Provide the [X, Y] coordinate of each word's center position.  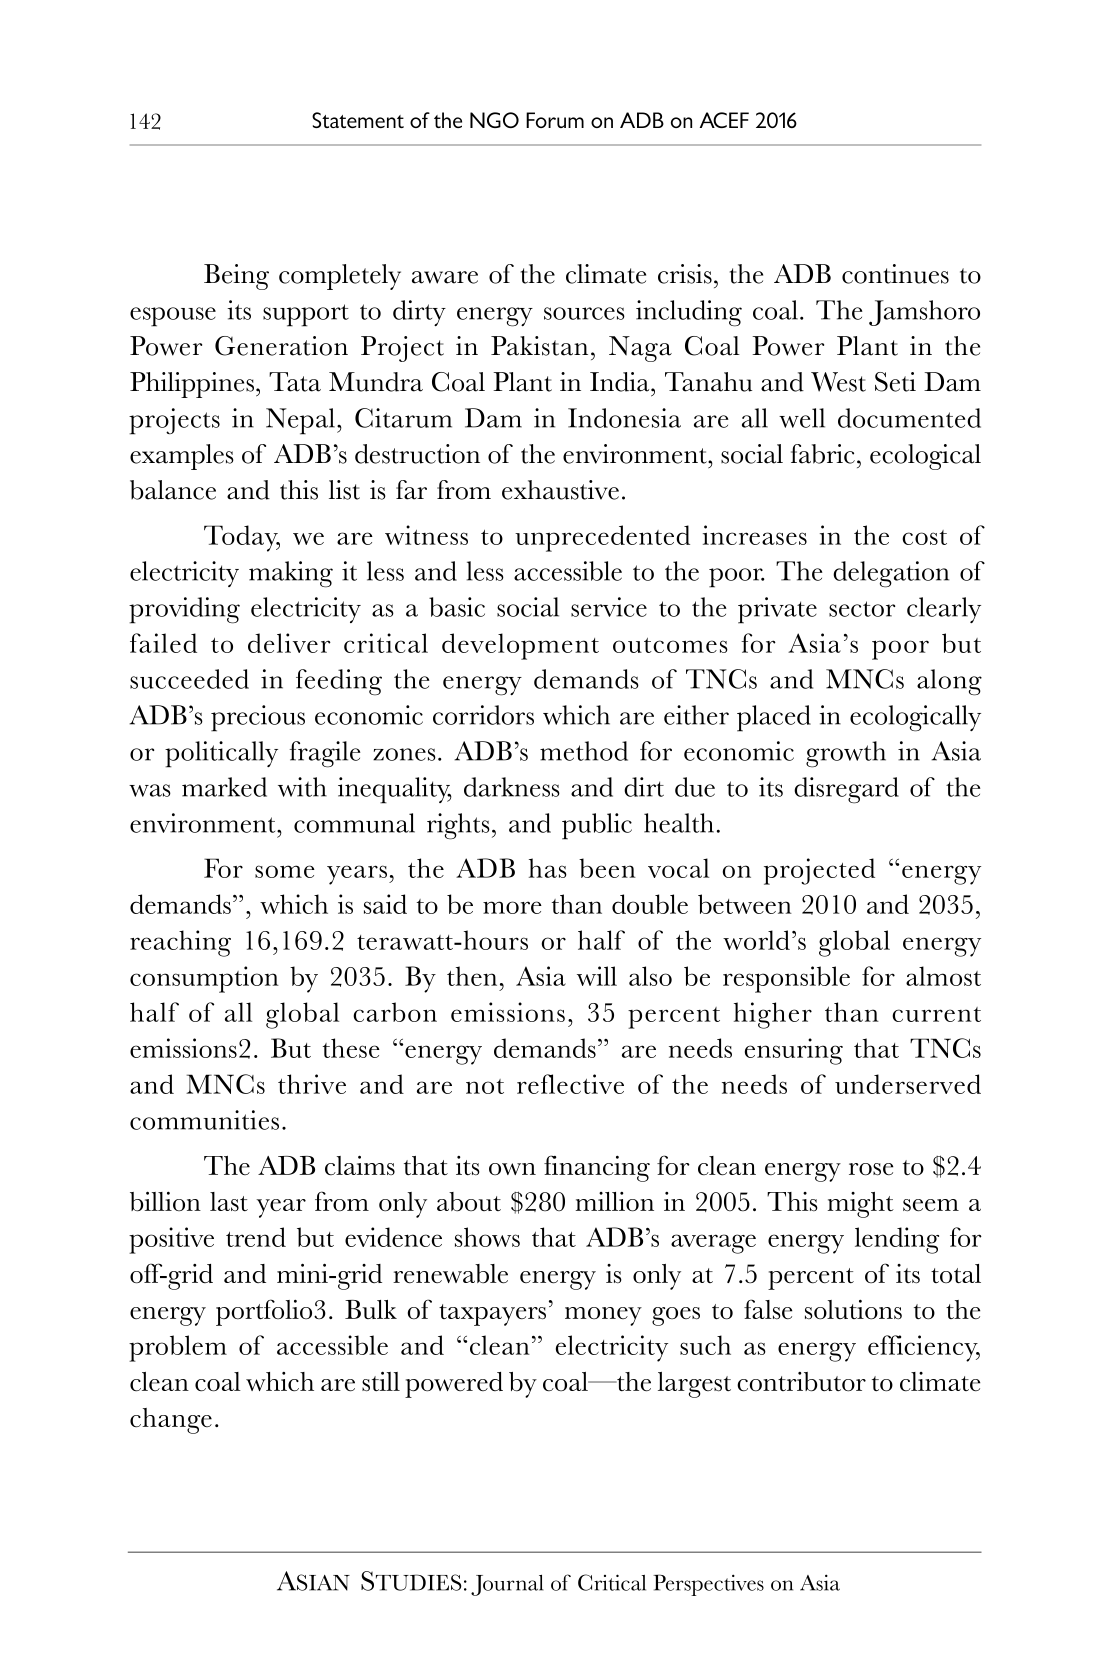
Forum [555, 120]
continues [895, 274]
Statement [358, 120]
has [548, 868]
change [171, 1421]
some [285, 871]
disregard [846, 790]
